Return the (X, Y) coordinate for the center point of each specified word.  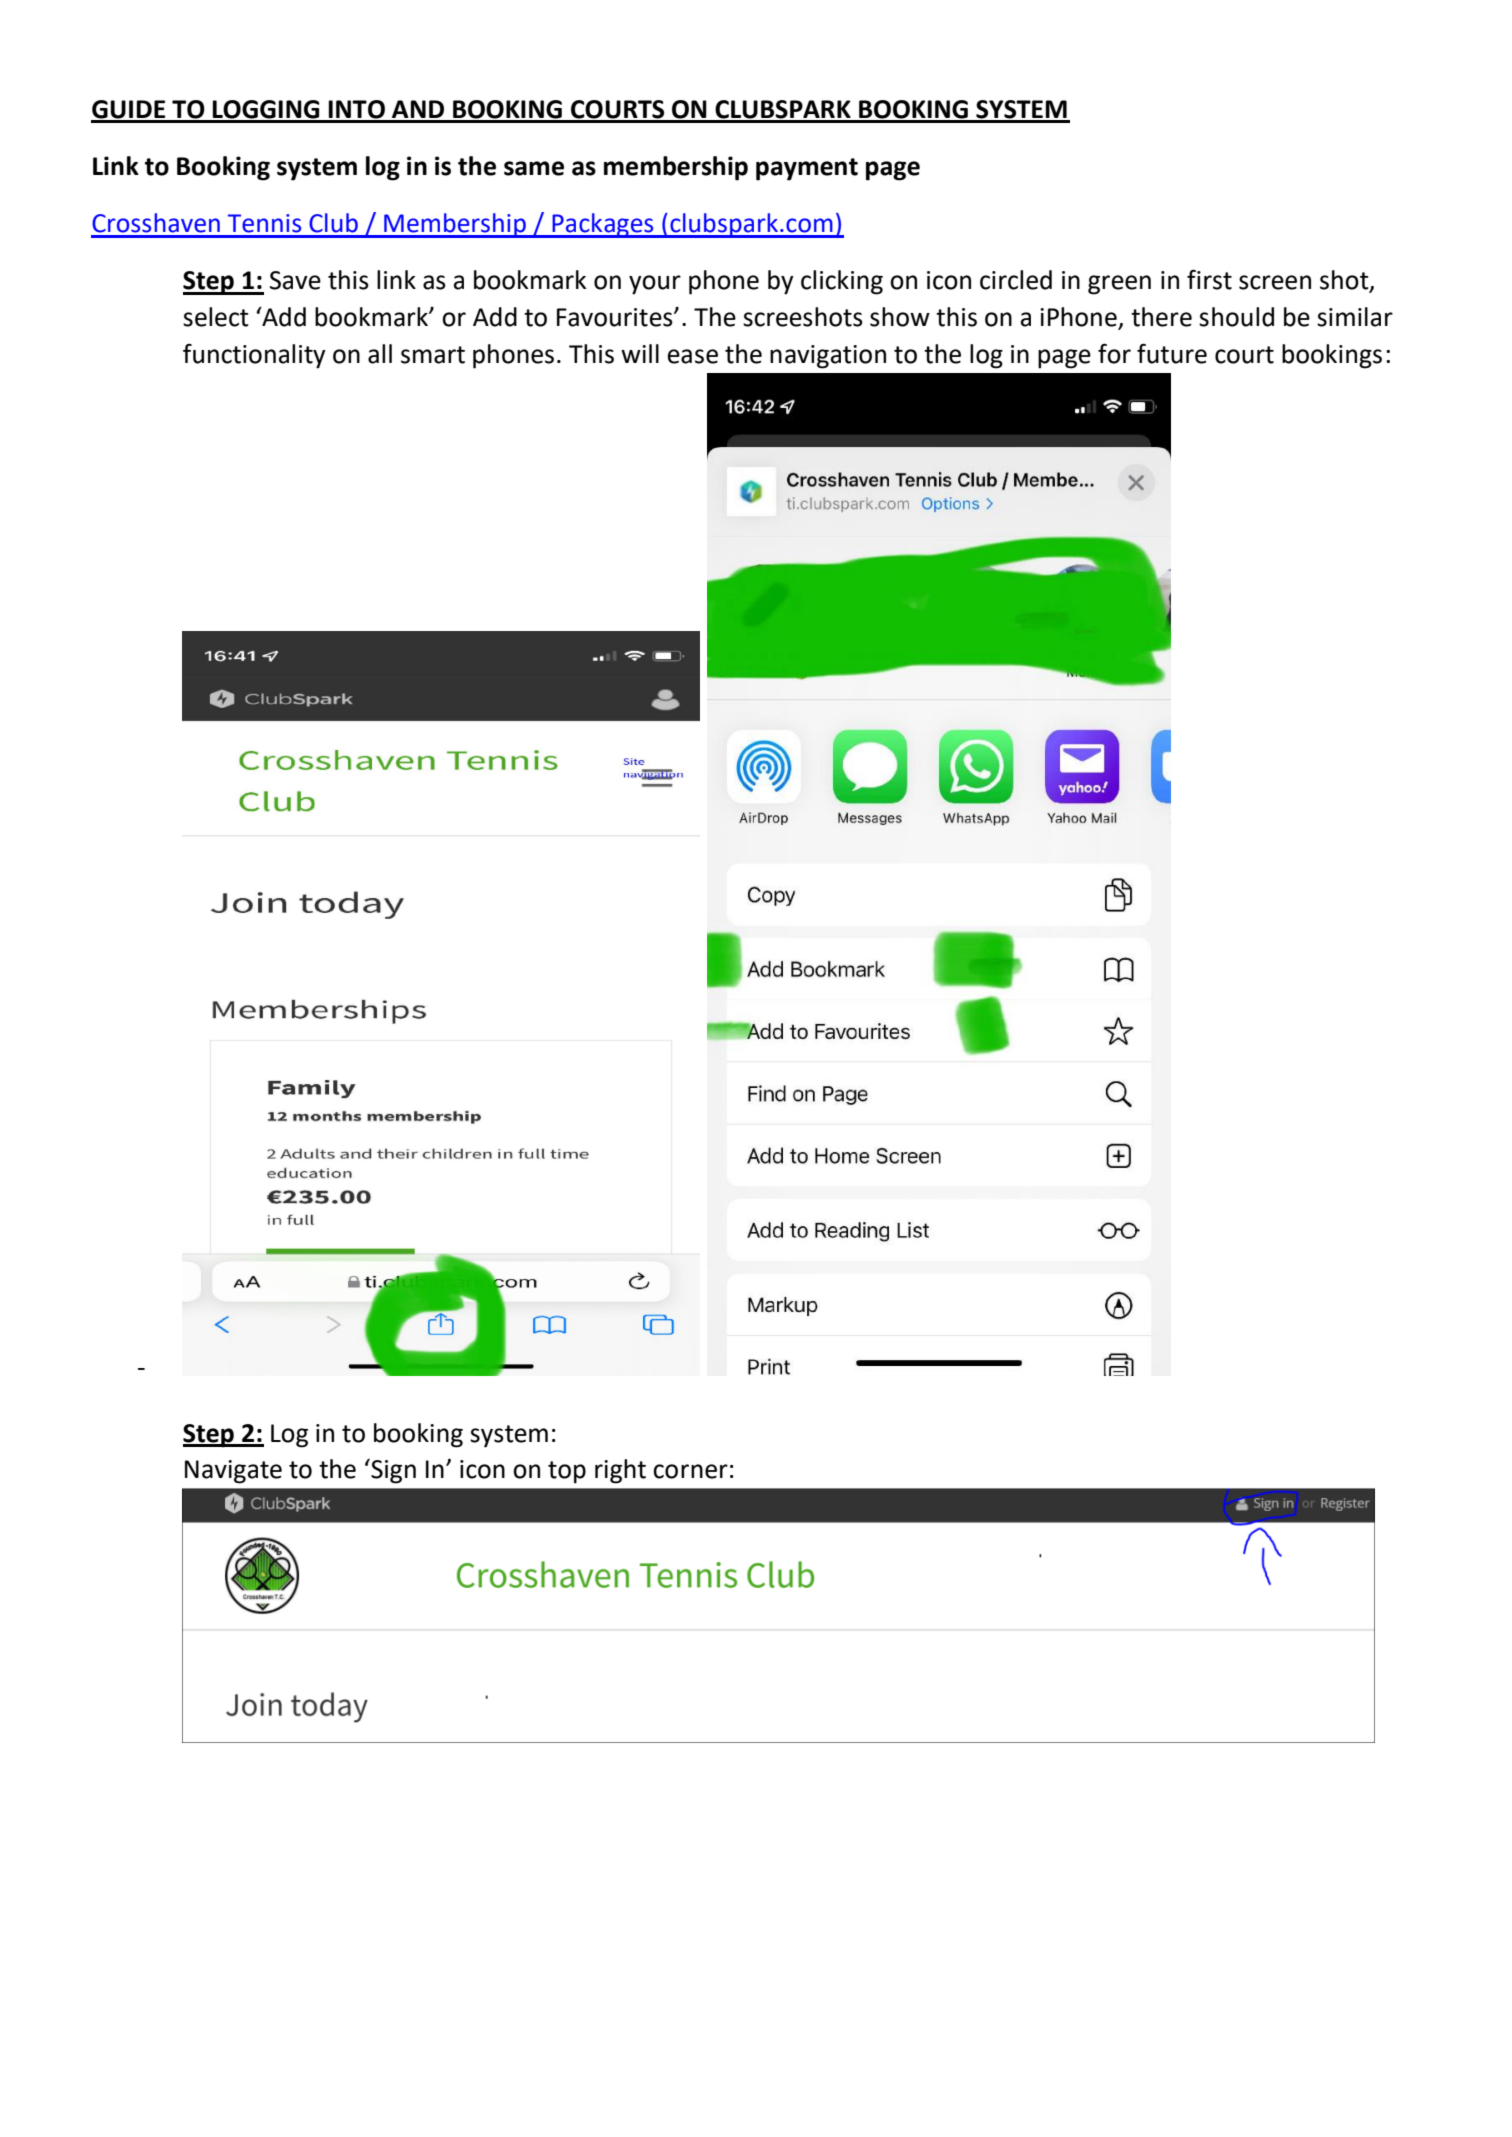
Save (295, 280)
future (1172, 353)
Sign (392, 1471)
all (380, 354)
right (620, 1471)
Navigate (233, 1472)
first (1209, 279)
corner (690, 1471)
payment (807, 169)
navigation (828, 357)
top (567, 1472)
